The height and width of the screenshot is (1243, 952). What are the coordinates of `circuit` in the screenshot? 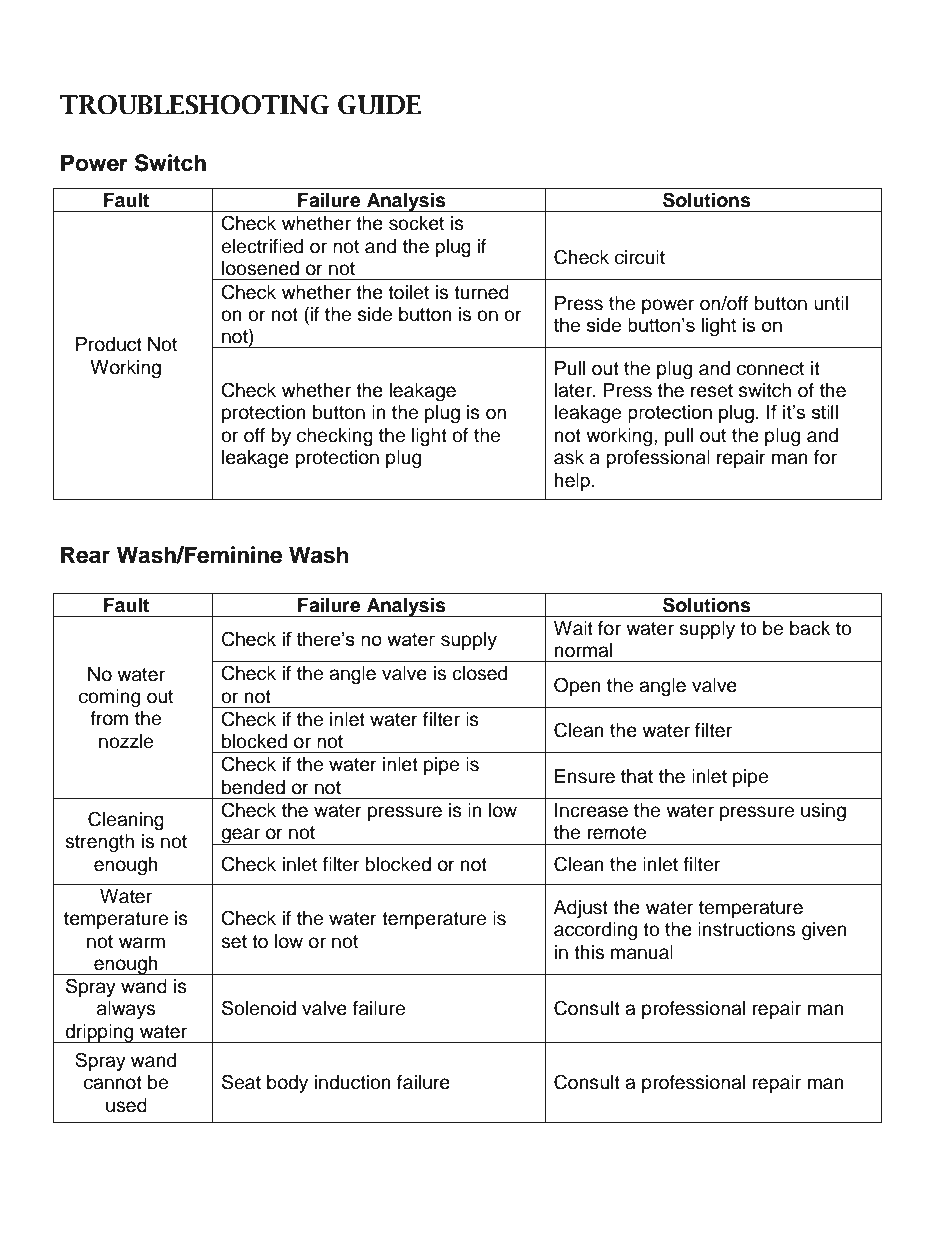 It's located at (640, 257).
